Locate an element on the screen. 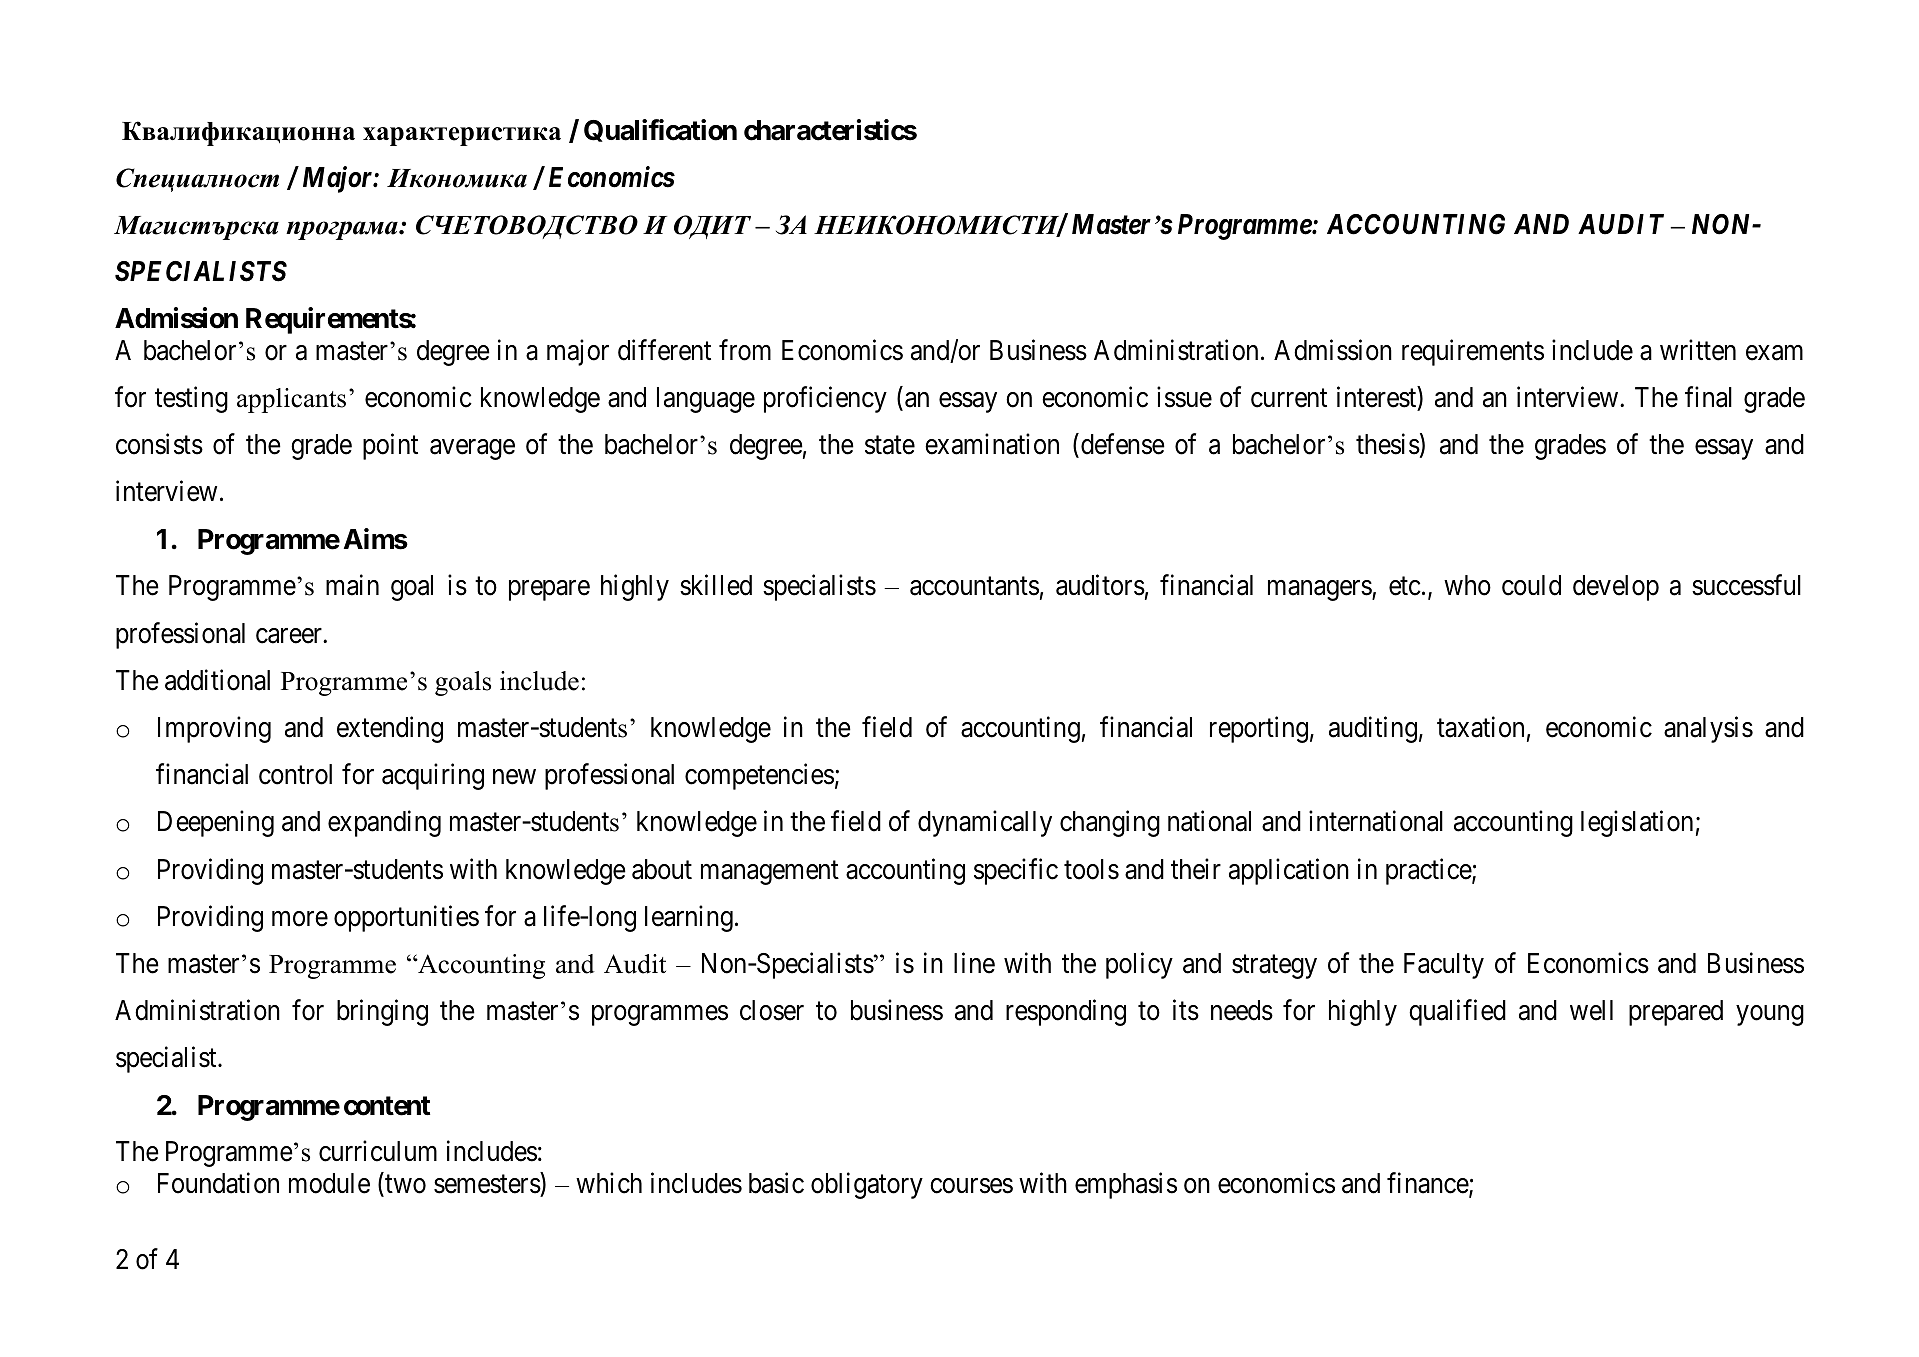  obligatory is located at coordinates (867, 1185).
